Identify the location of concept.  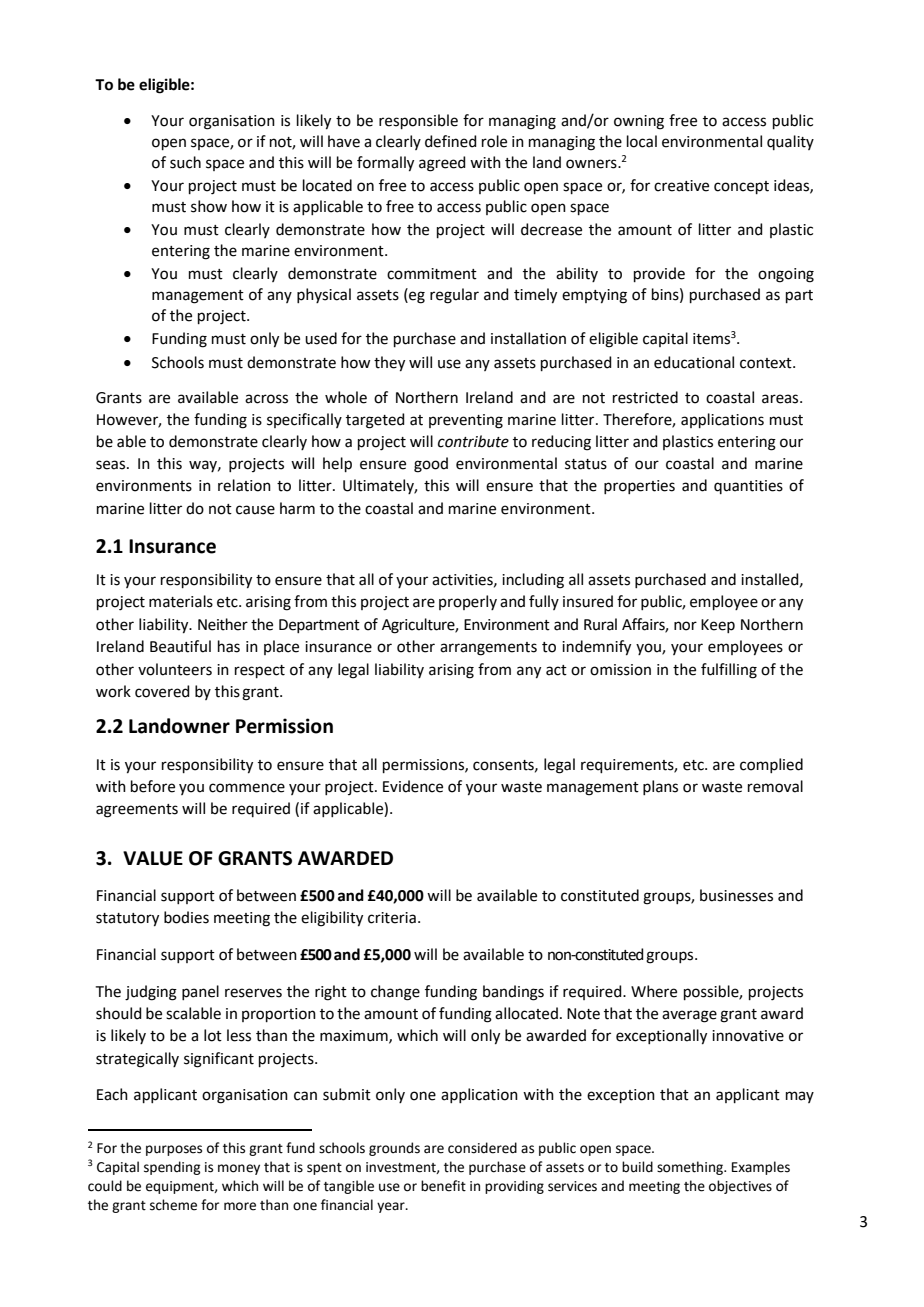
(741, 187).
